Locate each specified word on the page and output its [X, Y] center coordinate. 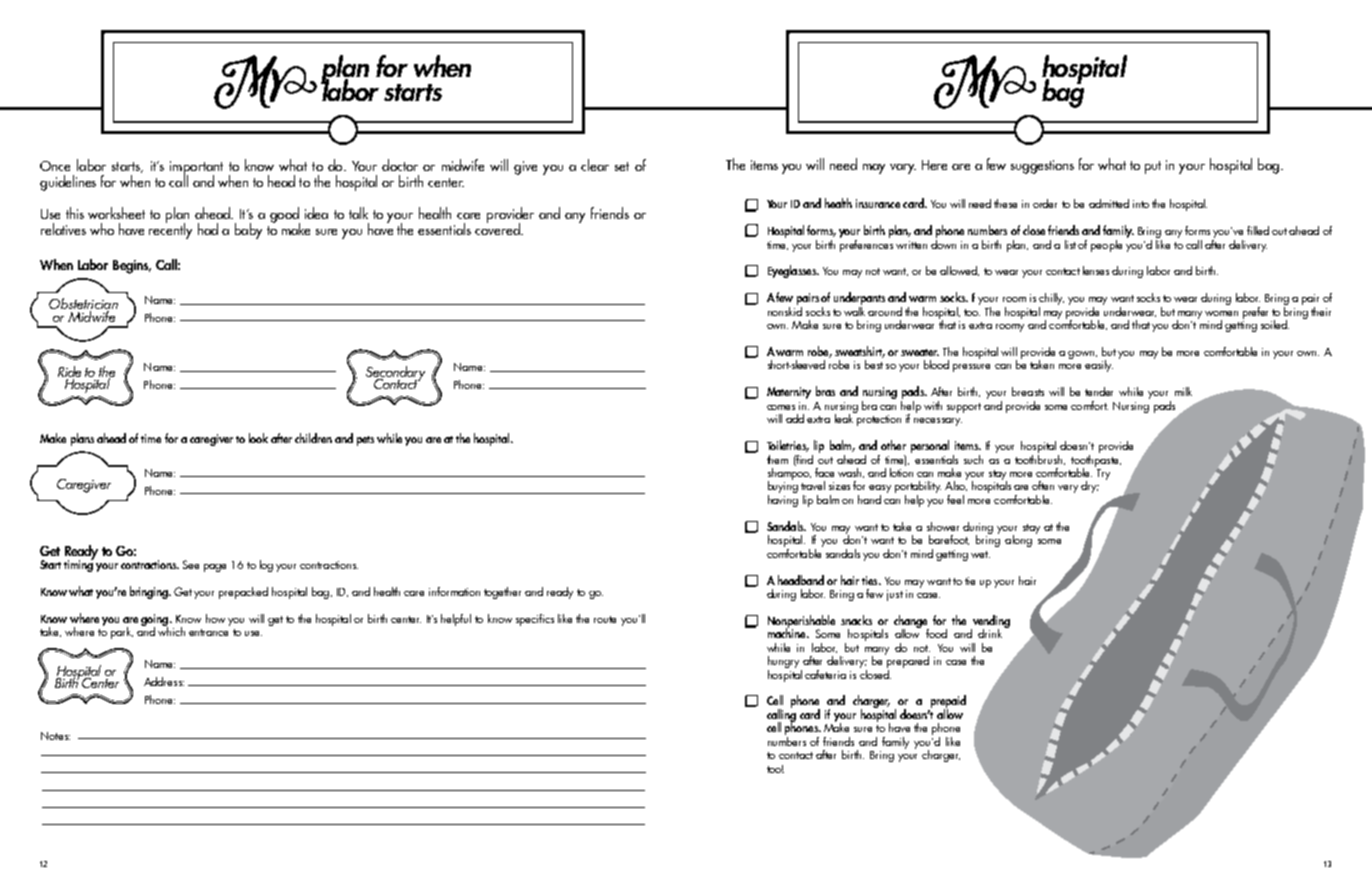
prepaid [947, 703]
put [1153, 167]
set [622, 166]
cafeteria [825, 674]
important [196, 169]
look [258, 438]
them [777, 459]
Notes [55, 736]
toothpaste [1096, 460]
